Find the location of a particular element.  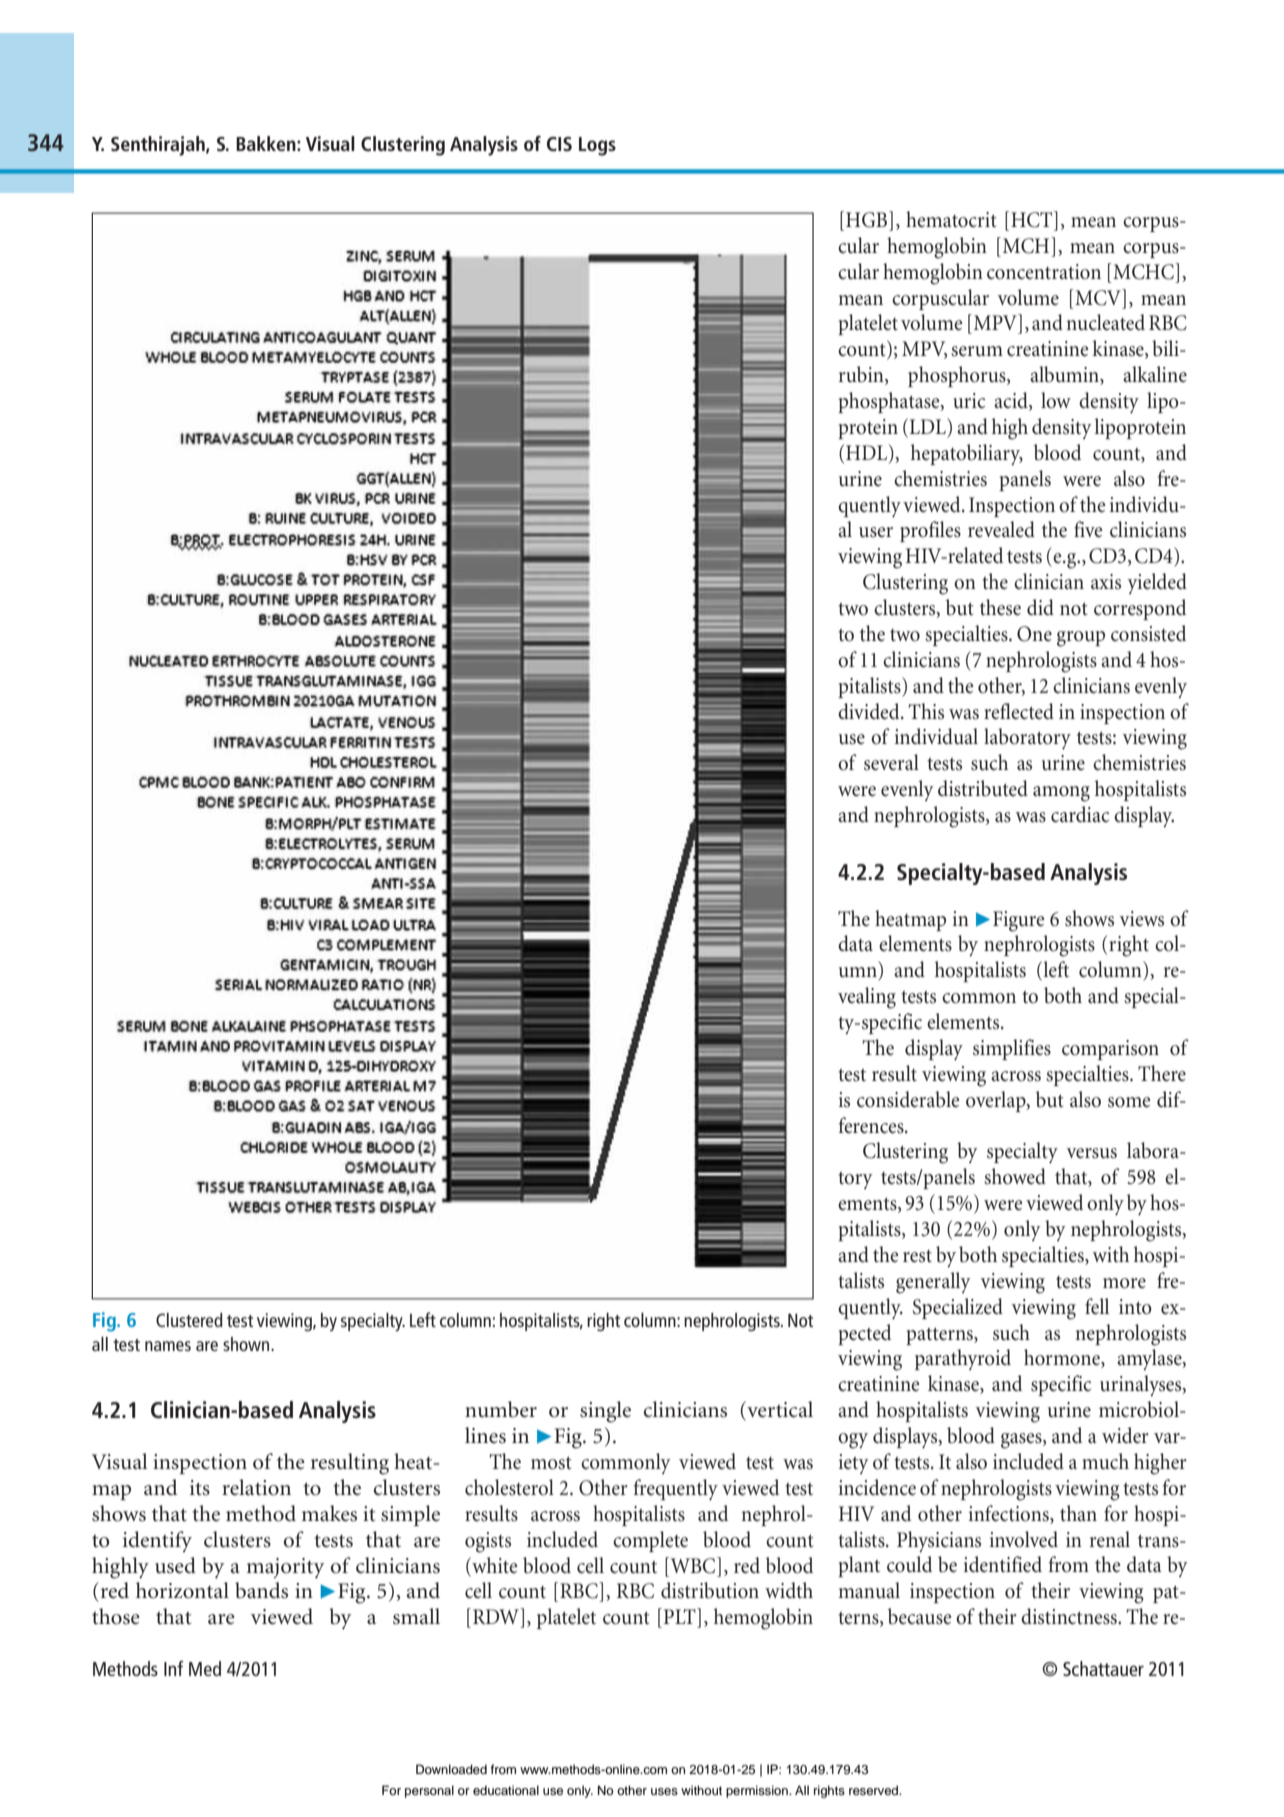

HDL is located at coordinates (868, 452).
